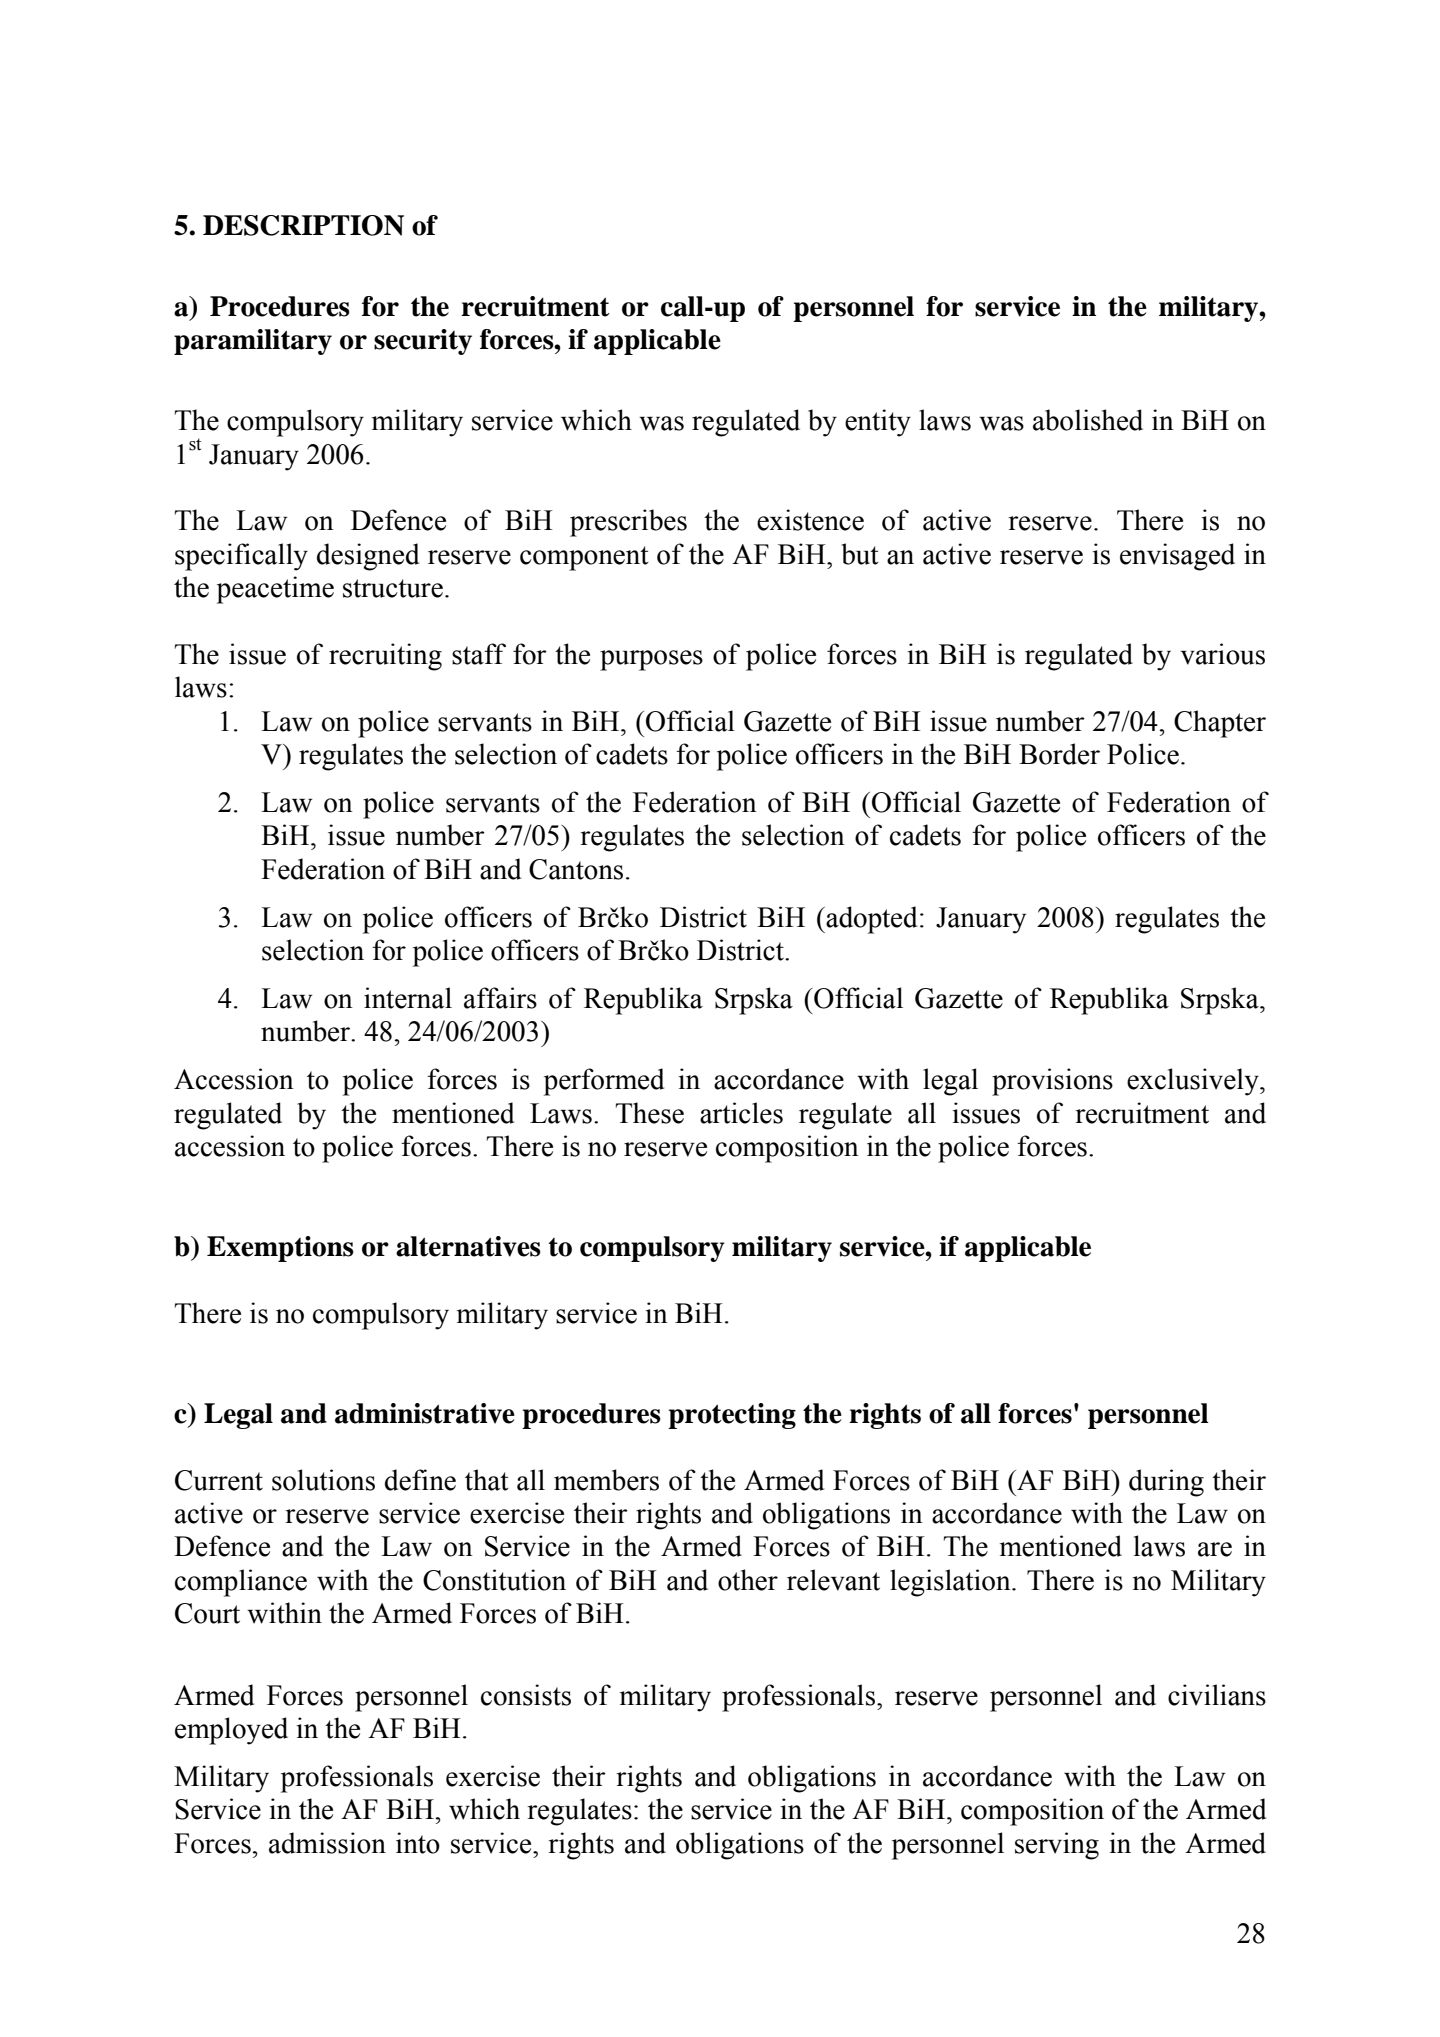 This screenshot has height=2037, width=1440. I want to click on Border, so click(1059, 754).
